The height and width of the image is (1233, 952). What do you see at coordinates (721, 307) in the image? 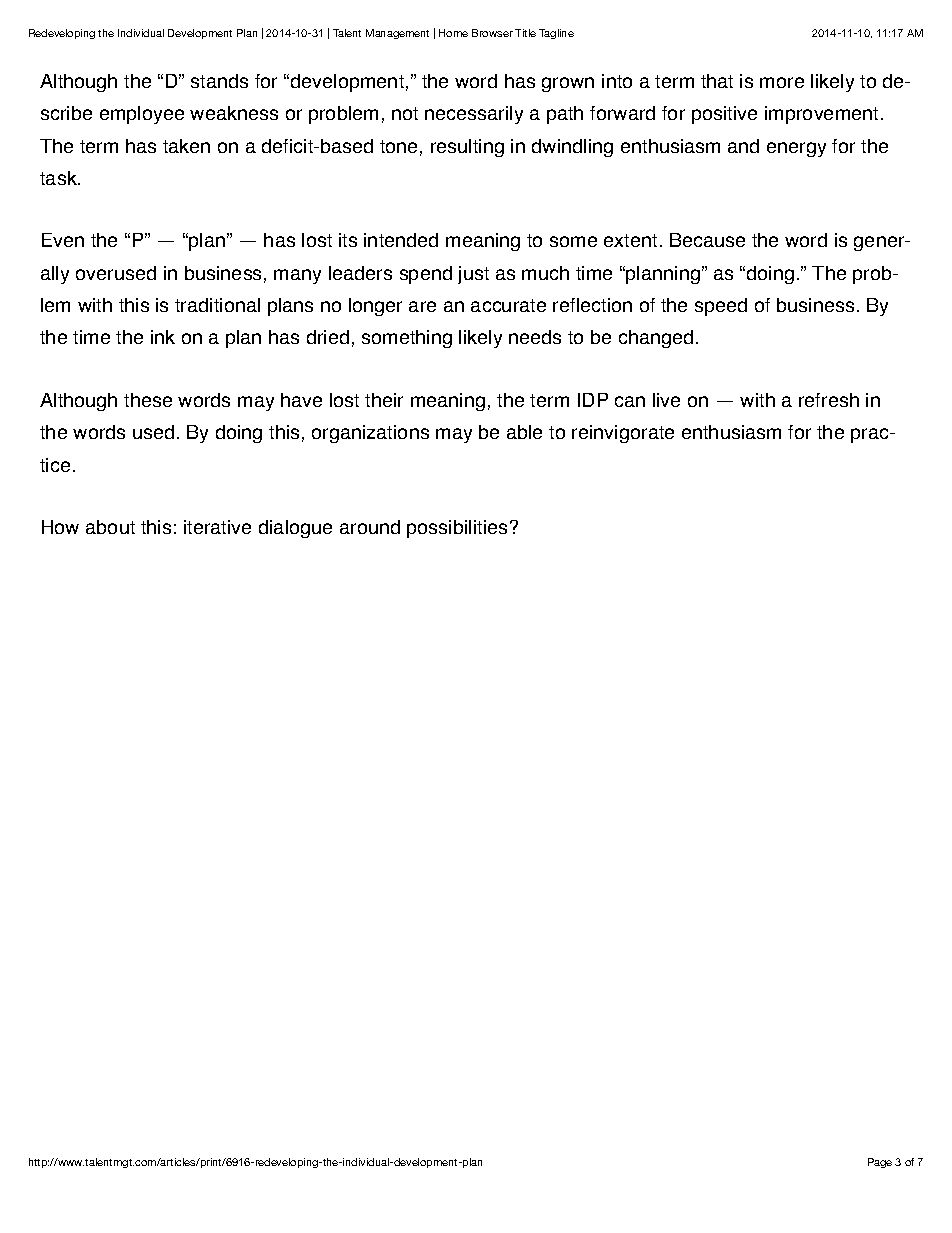
I see `speed` at bounding box center [721, 307].
